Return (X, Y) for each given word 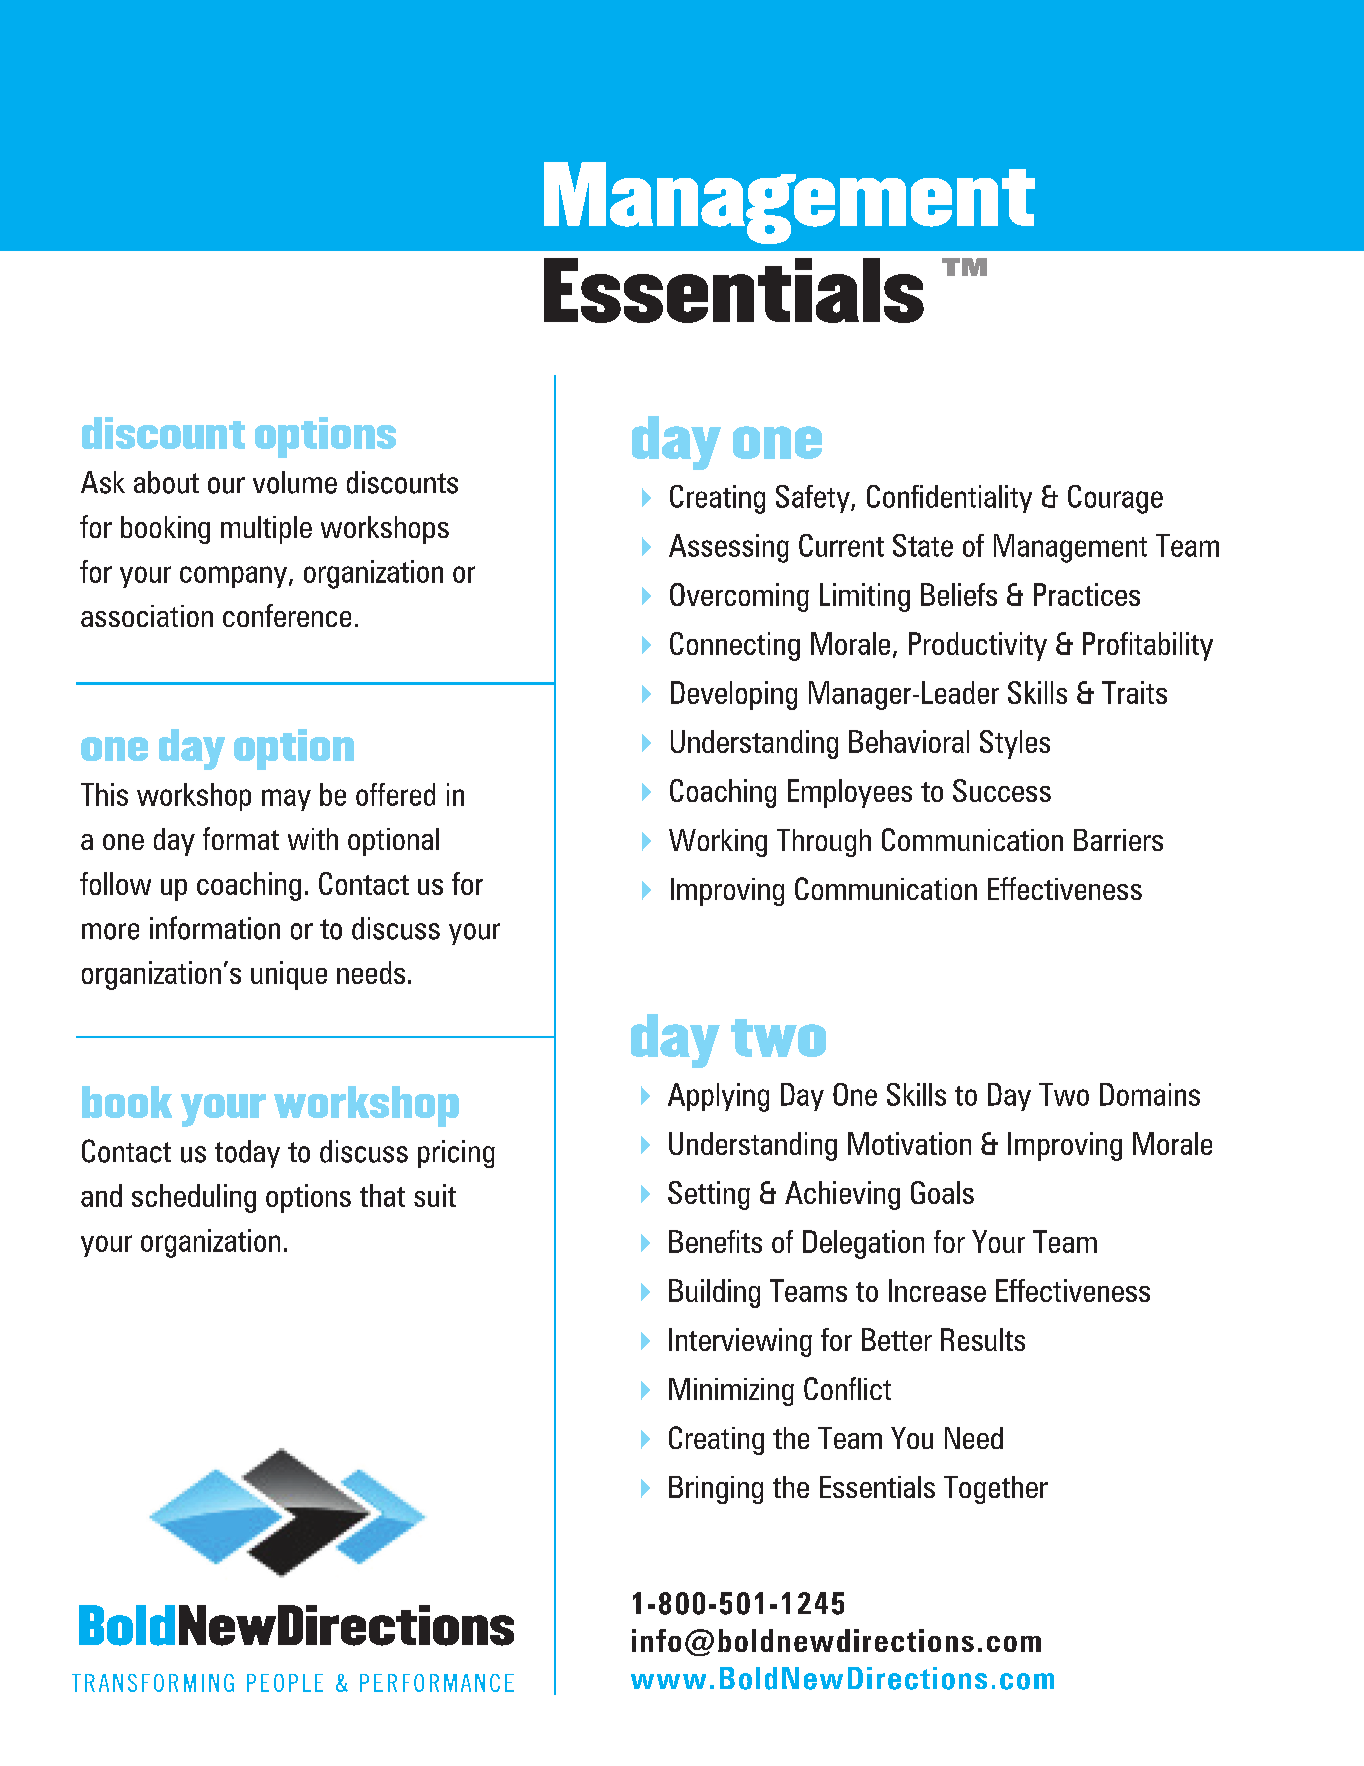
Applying (718, 1097)
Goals (942, 1192)
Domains (1150, 1094)
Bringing (716, 1490)
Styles (1015, 744)
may (286, 800)
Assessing (729, 548)
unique (289, 975)
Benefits (715, 1241)
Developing (734, 695)
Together (996, 1490)
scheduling (194, 1198)
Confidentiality (949, 499)
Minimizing (731, 1392)
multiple (266, 530)
